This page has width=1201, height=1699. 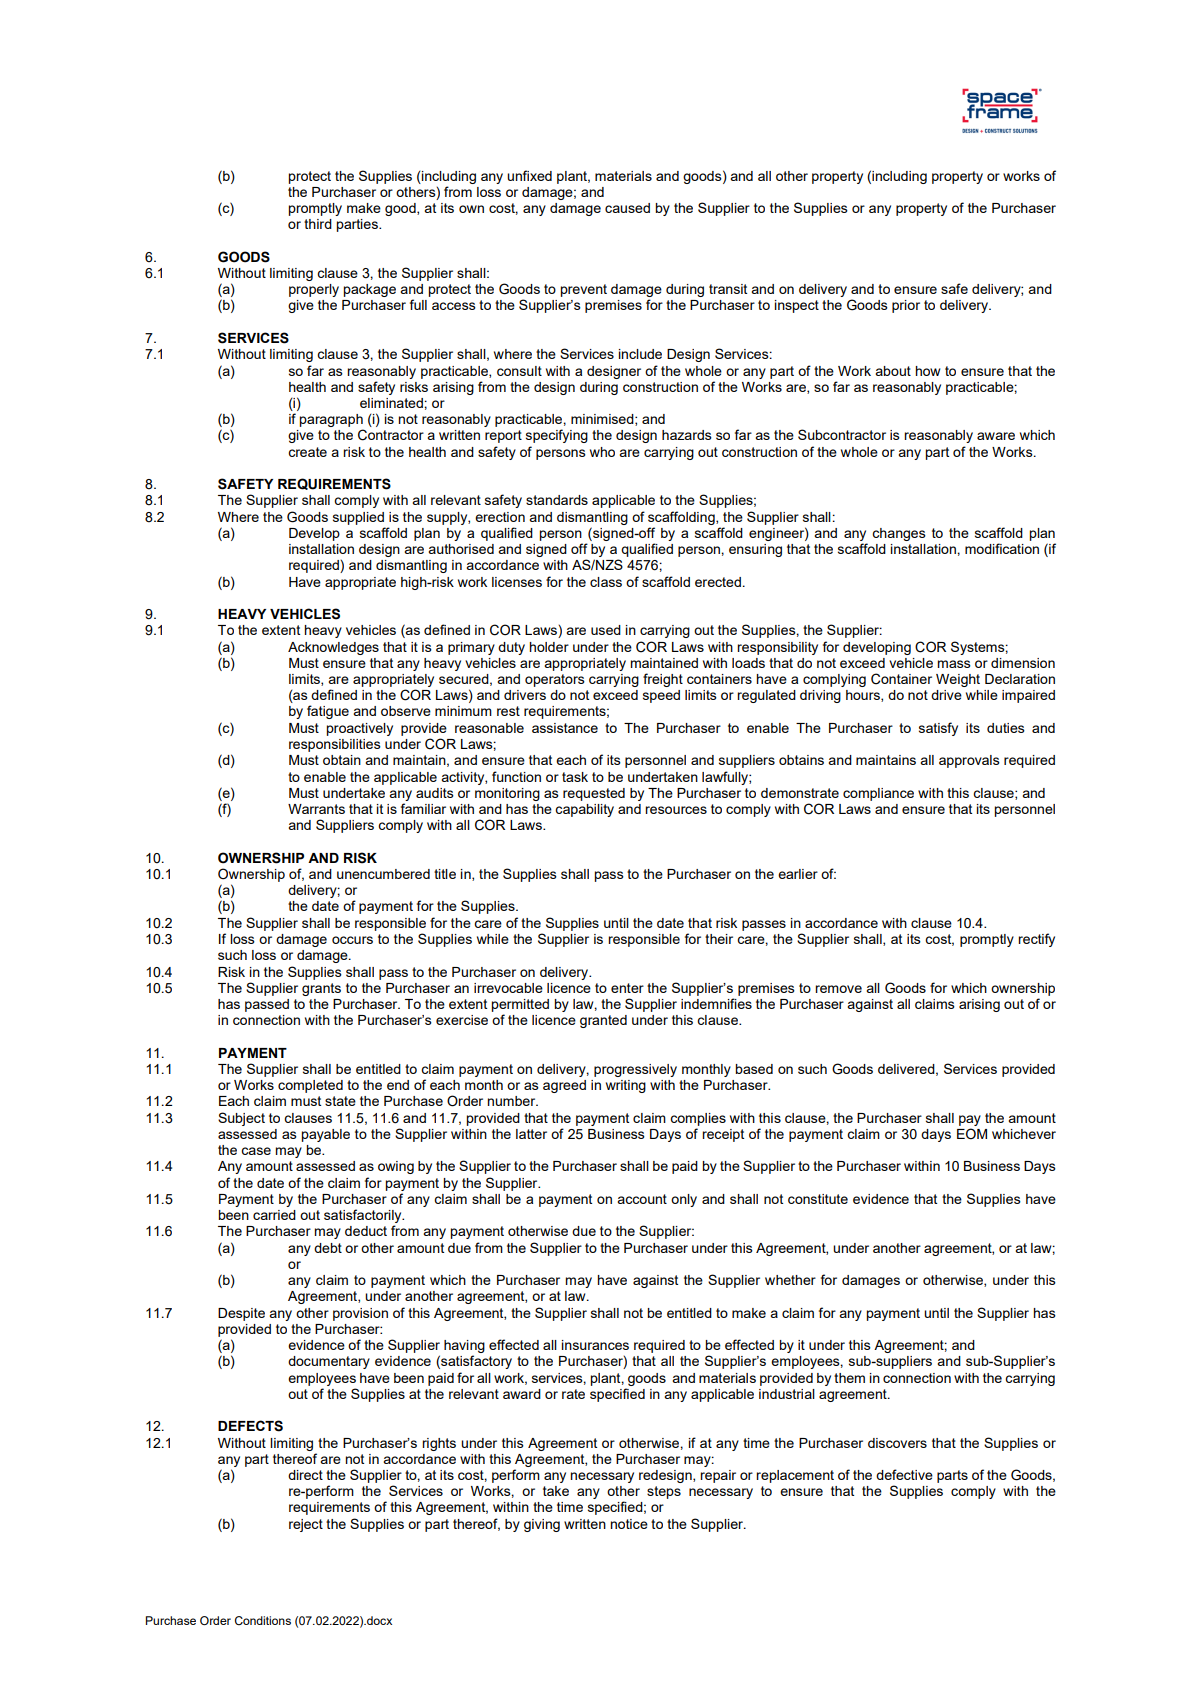 I want to click on their, so click(x=719, y=939).
